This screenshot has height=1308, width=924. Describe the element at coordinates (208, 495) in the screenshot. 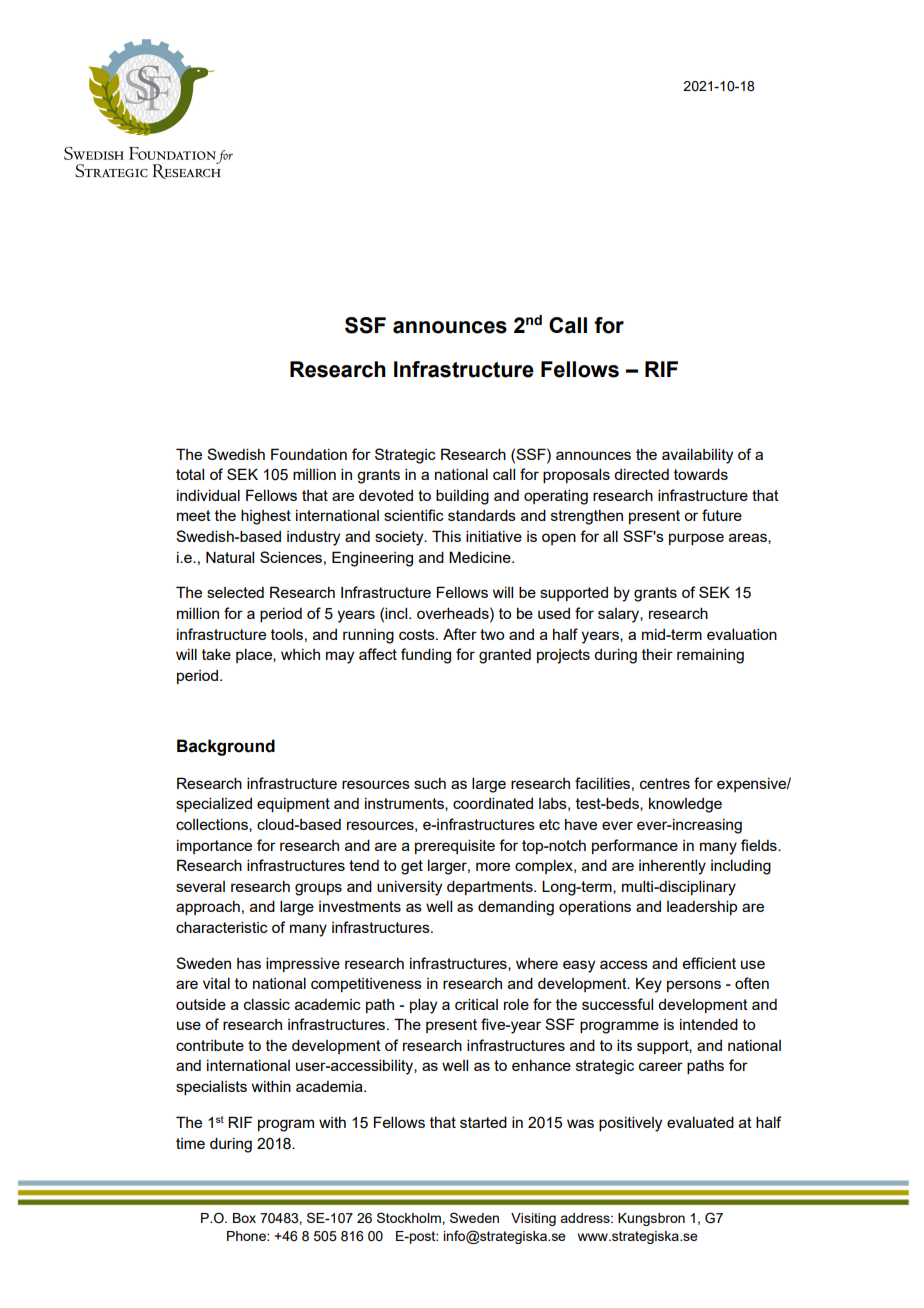

I see `individual` at that location.
